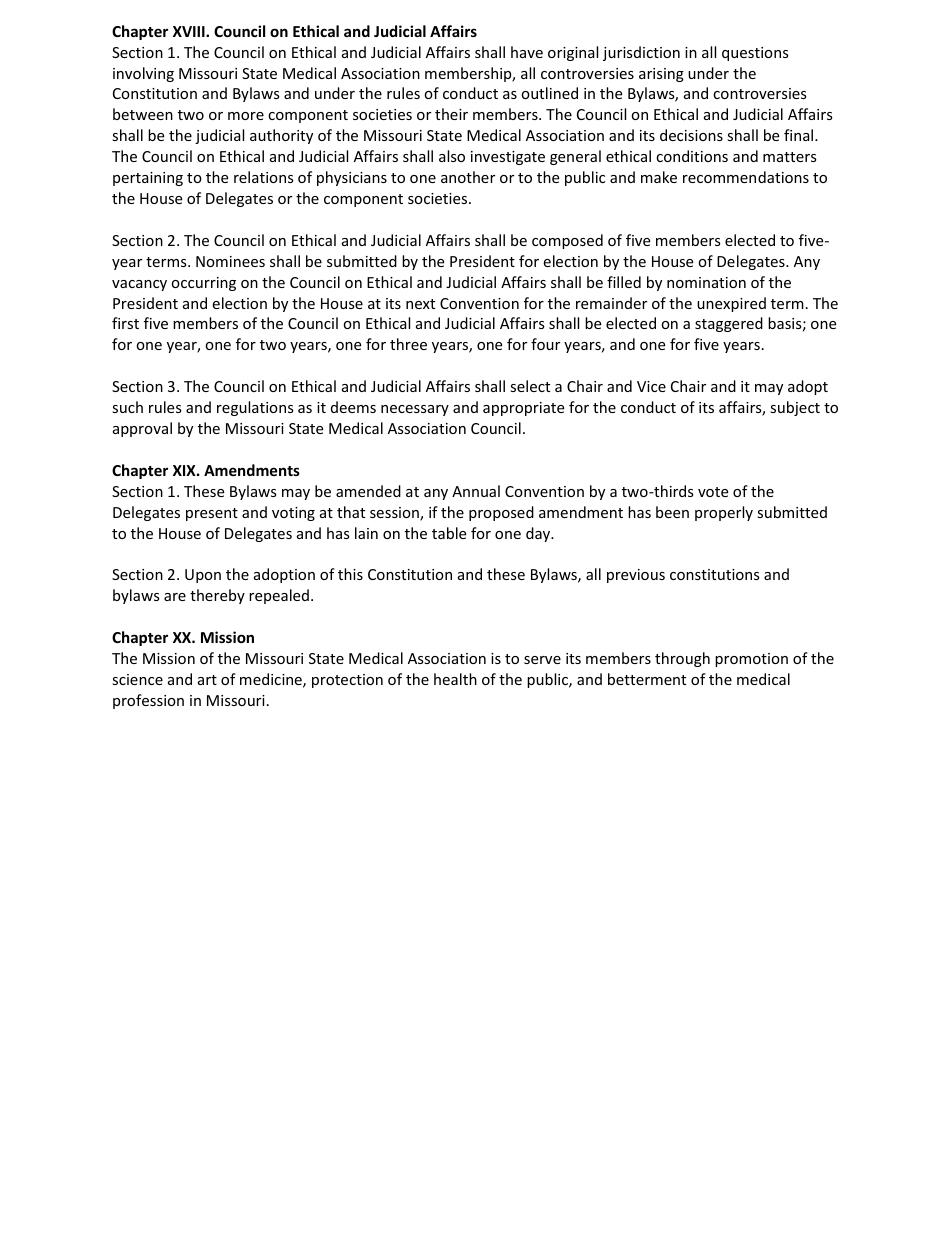  Describe the element at coordinates (468, 177) in the document. I see `another` at that location.
